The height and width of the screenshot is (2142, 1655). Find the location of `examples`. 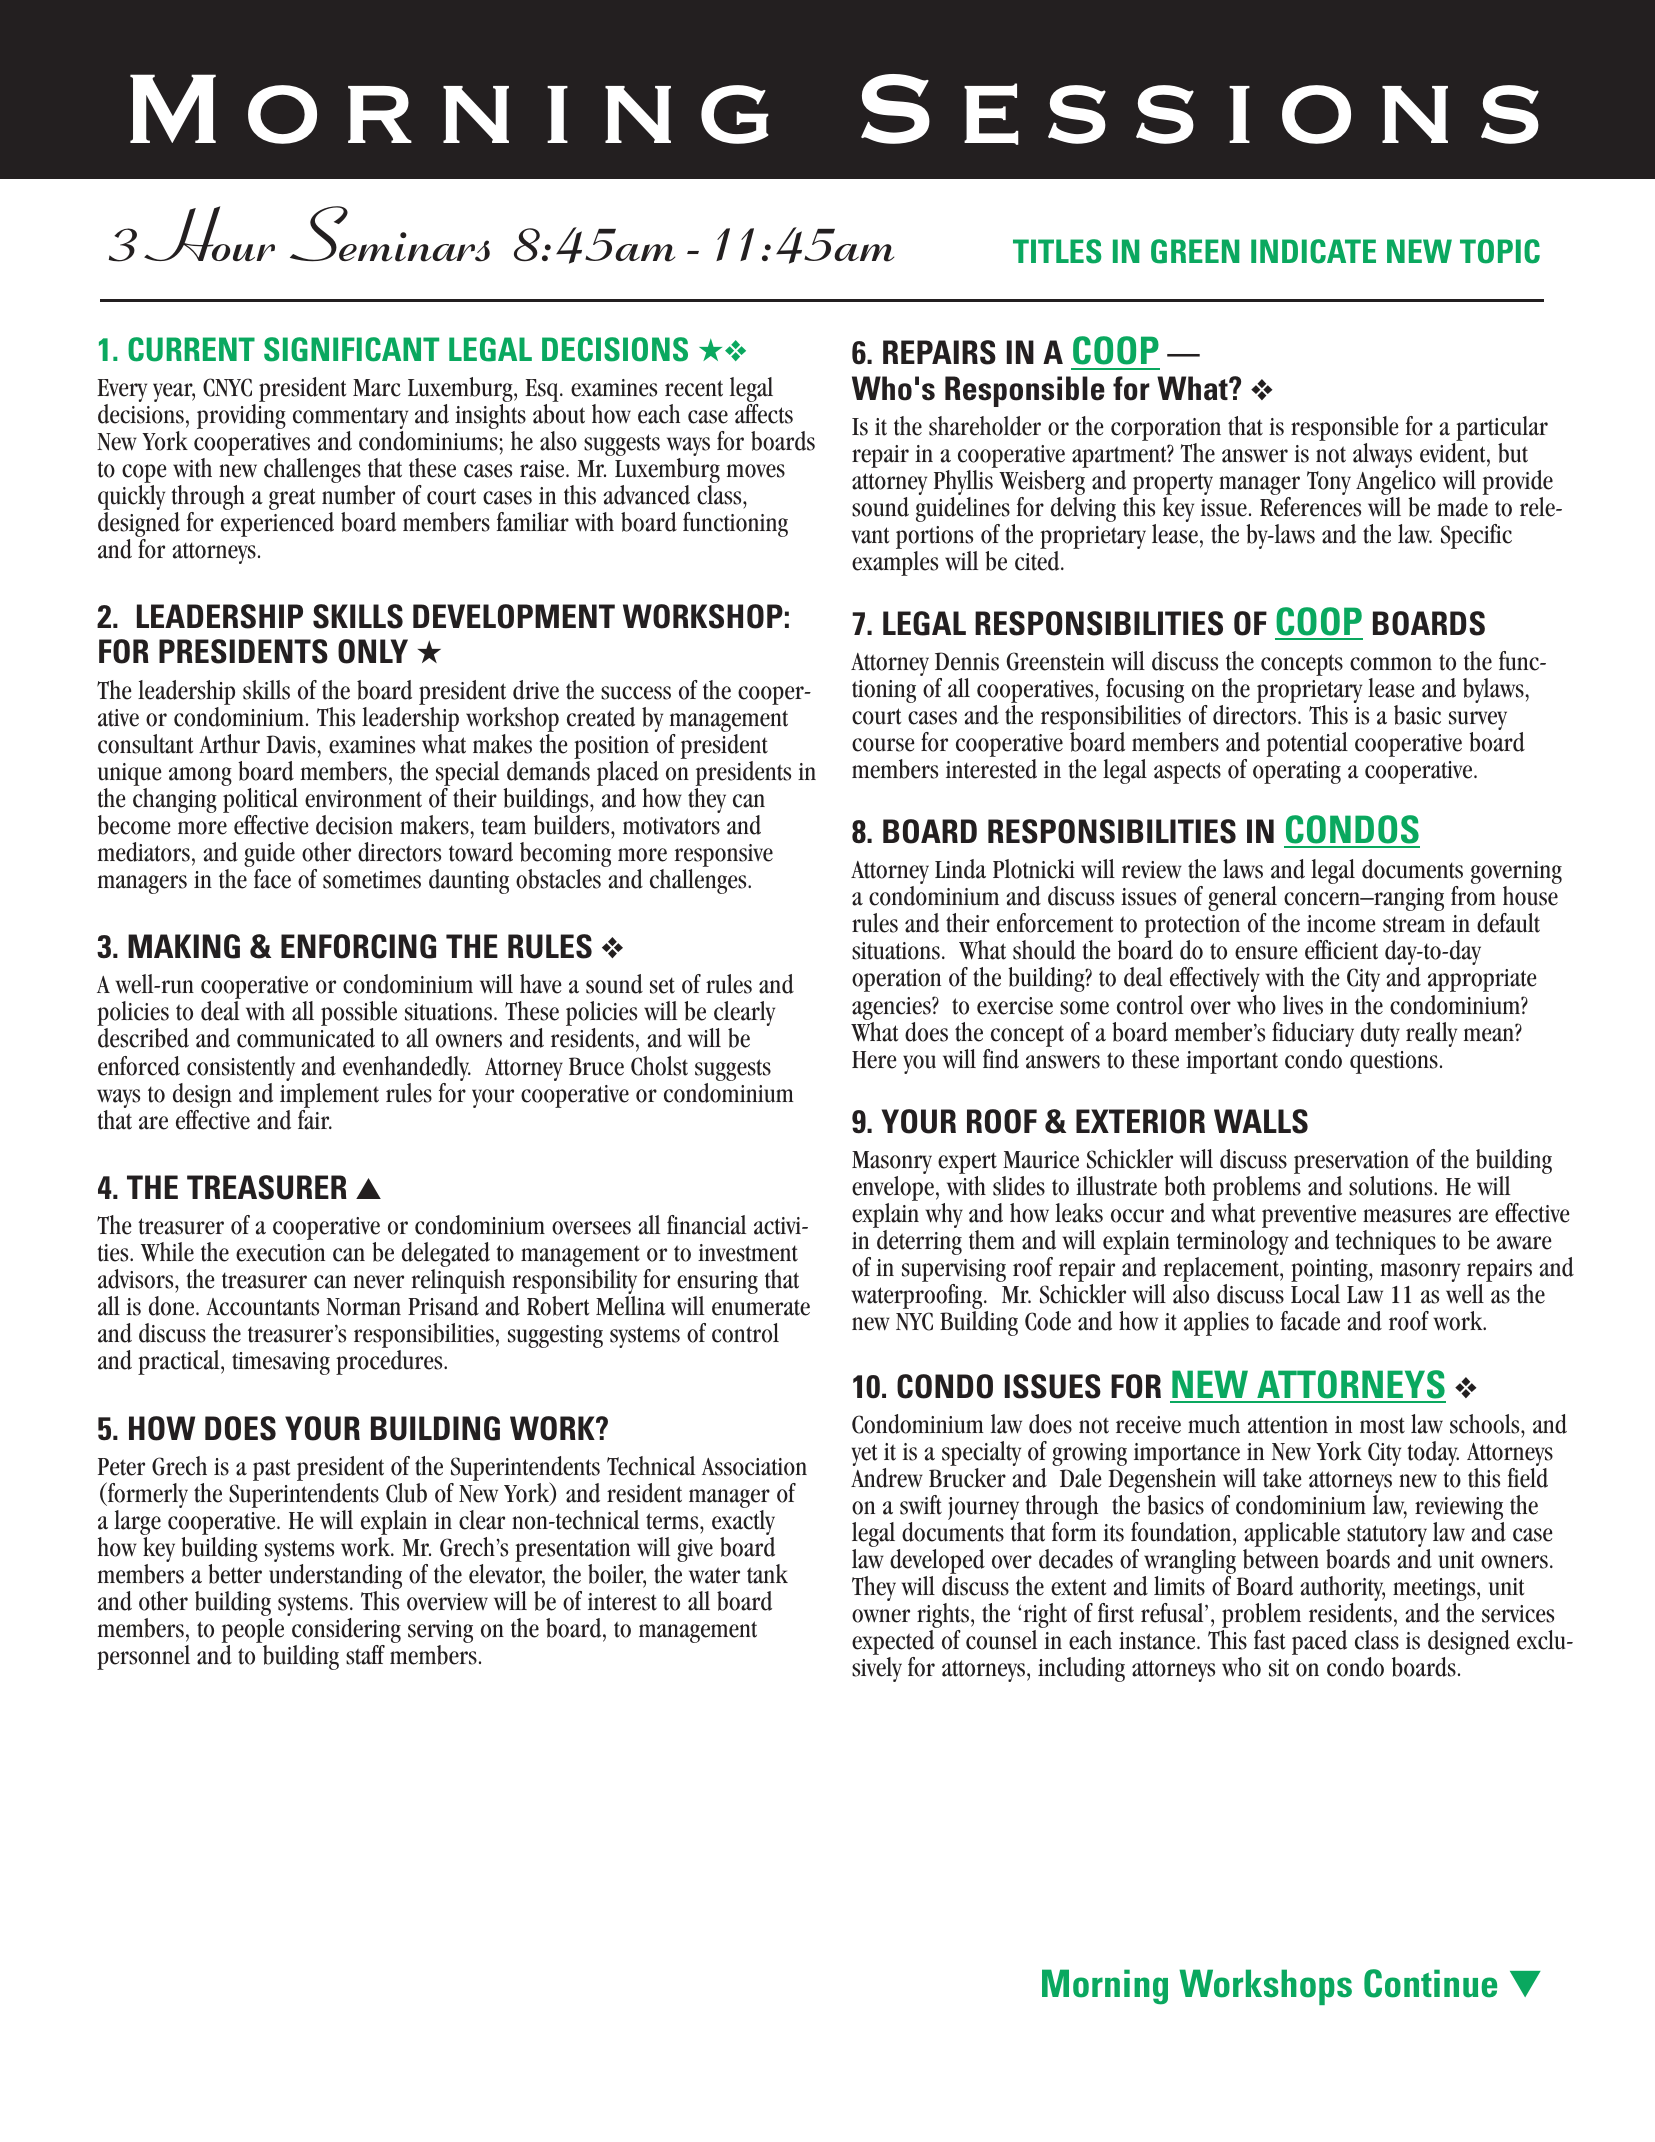

examples is located at coordinates (895, 563).
